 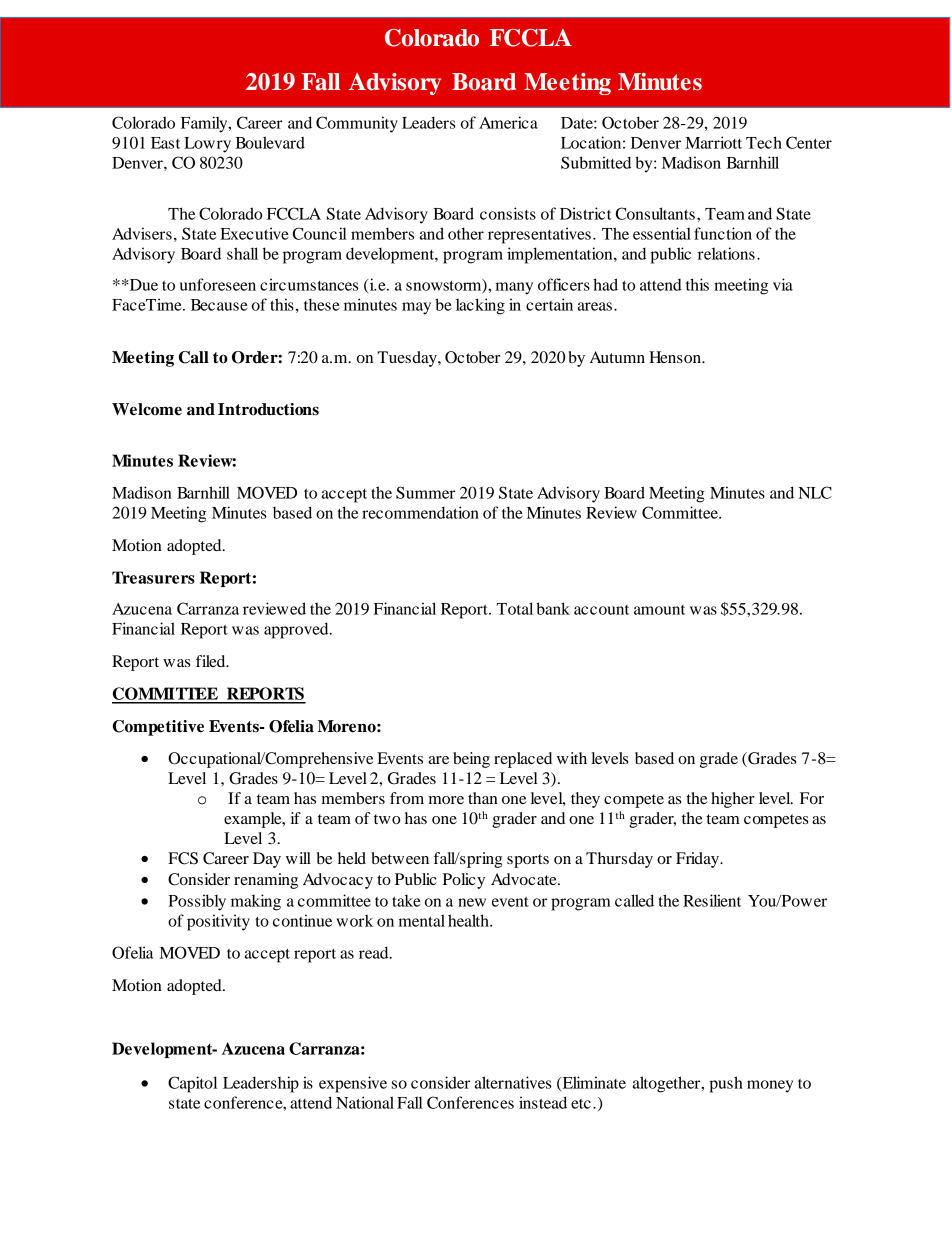 I want to click on Lowry, so click(x=207, y=145).
